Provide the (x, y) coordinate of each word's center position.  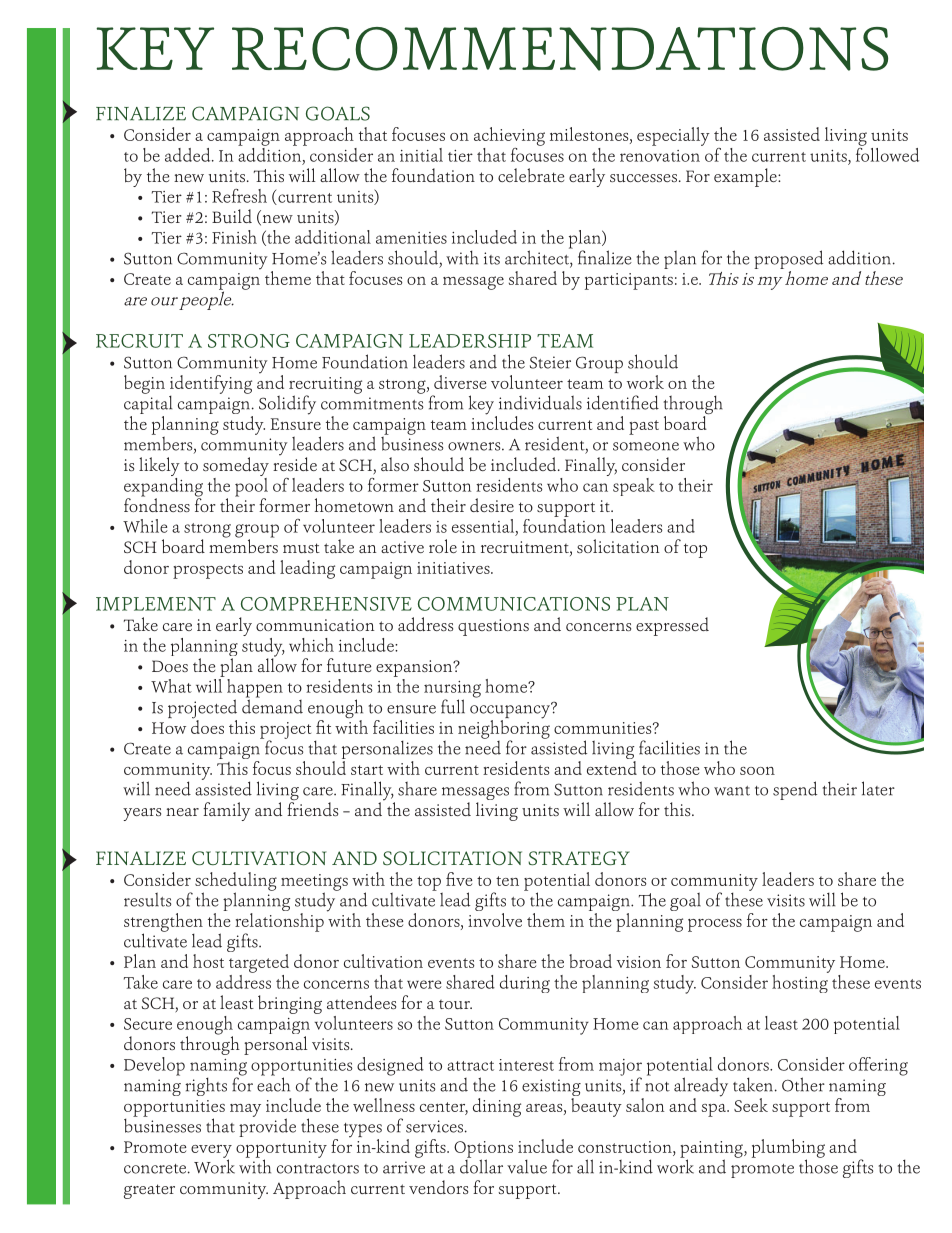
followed (887, 153)
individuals (540, 402)
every (211, 1152)
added (189, 155)
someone (646, 446)
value (527, 1166)
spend (795, 790)
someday (236, 466)
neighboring (504, 729)
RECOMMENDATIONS (560, 49)
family (226, 811)
